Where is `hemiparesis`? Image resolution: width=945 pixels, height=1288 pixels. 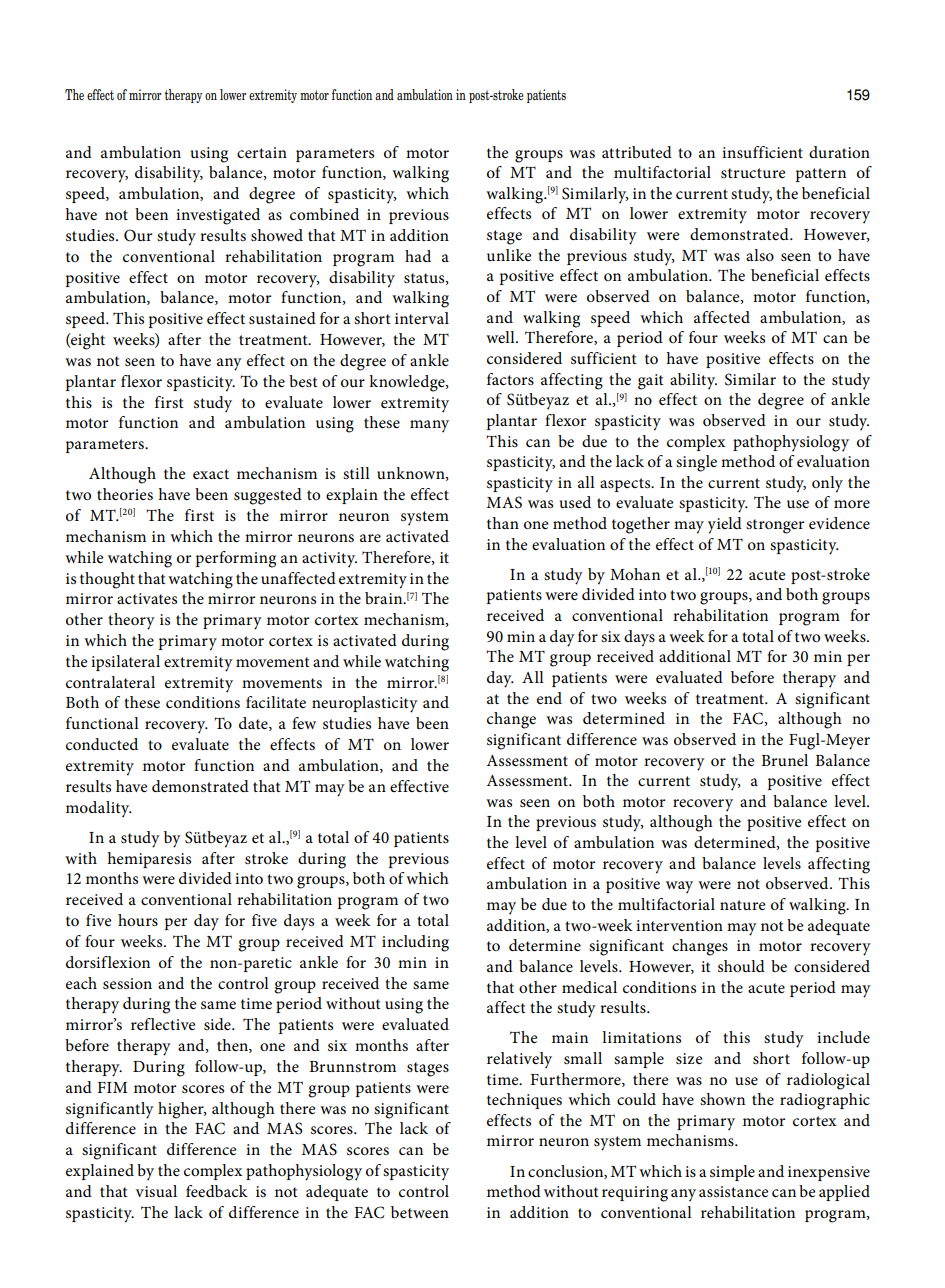
hemiparesis is located at coordinates (149, 860).
